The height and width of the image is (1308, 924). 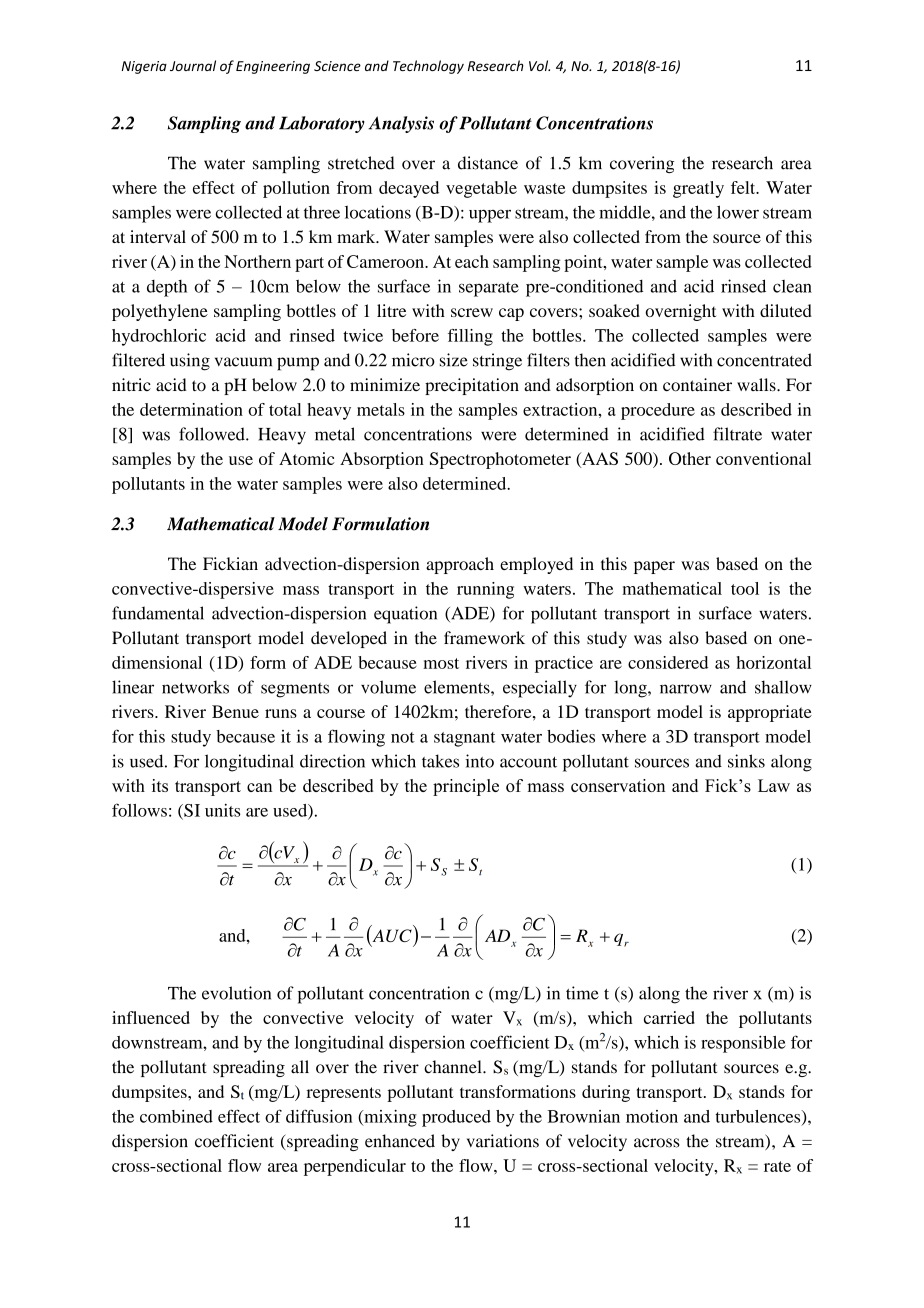 What do you see at coordinates (698, 189) in the image?
I see `greatly` at bounding box center [698, 189].
